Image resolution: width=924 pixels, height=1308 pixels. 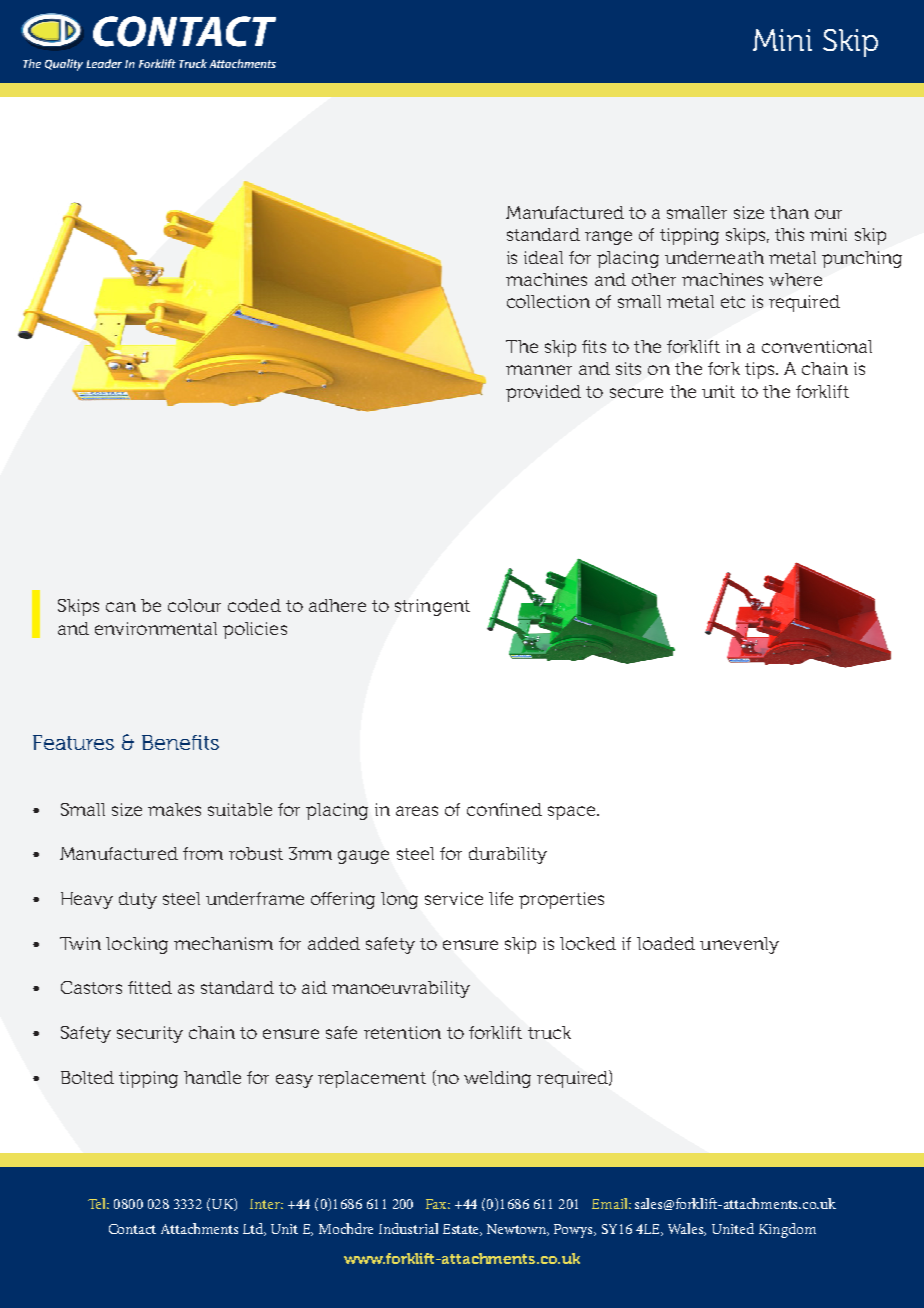 I want to click on ideal, so click(x=543, y=257).
